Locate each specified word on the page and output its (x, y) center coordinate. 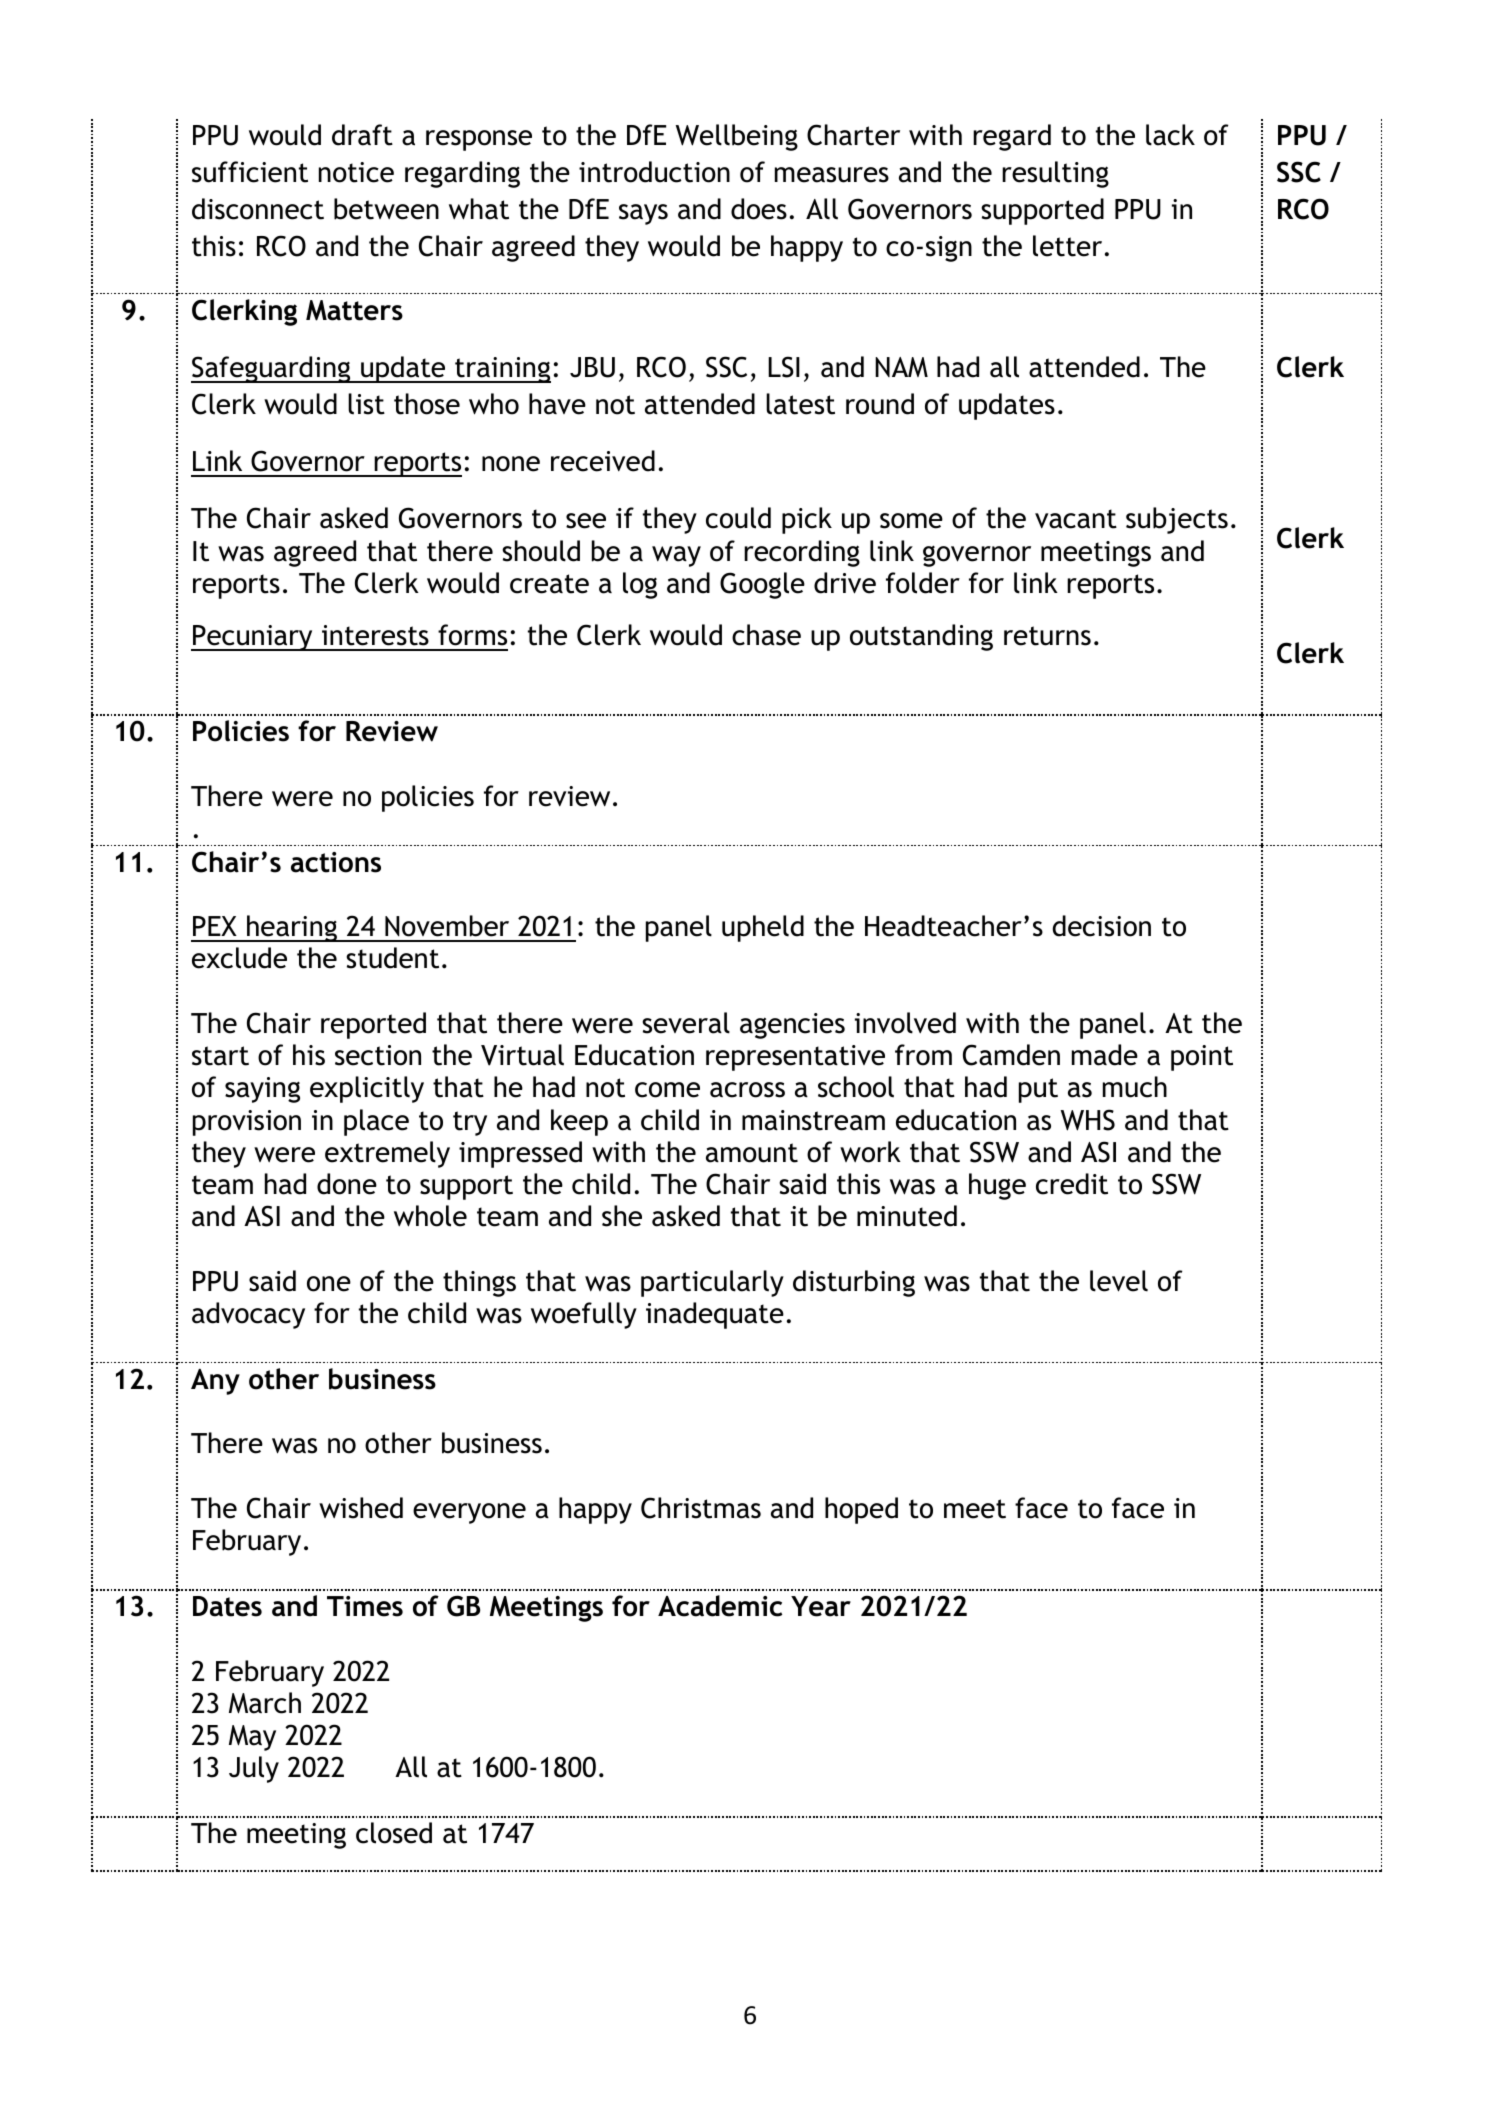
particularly (712, 1283)
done (347, 1184)
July (254, 1769)
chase (766, 635)
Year (821, 1606)
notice (356, 172)
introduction (654, 172)
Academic (720, 1606)
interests (375, 635)
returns (1047, 636)
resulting (1055, 174)
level (1119, 1281)
